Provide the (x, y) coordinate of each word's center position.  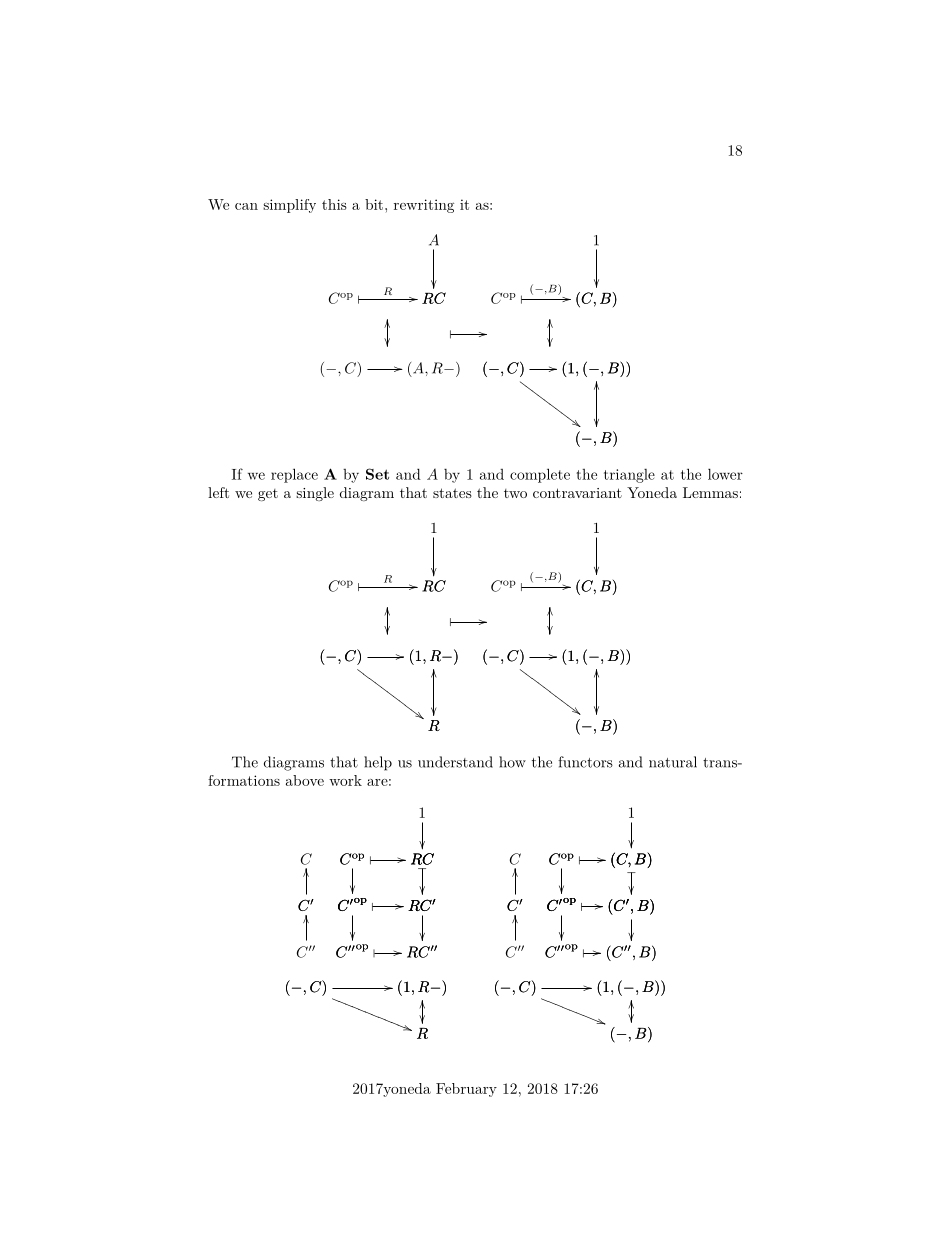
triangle (629, 476)
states (452, 493)
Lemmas (710, 492)
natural (673, 762)
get (268, 495)
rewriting (424, 206)
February (466, 1090)
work (345, 780)
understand (455, 762)
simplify (289, 206)
